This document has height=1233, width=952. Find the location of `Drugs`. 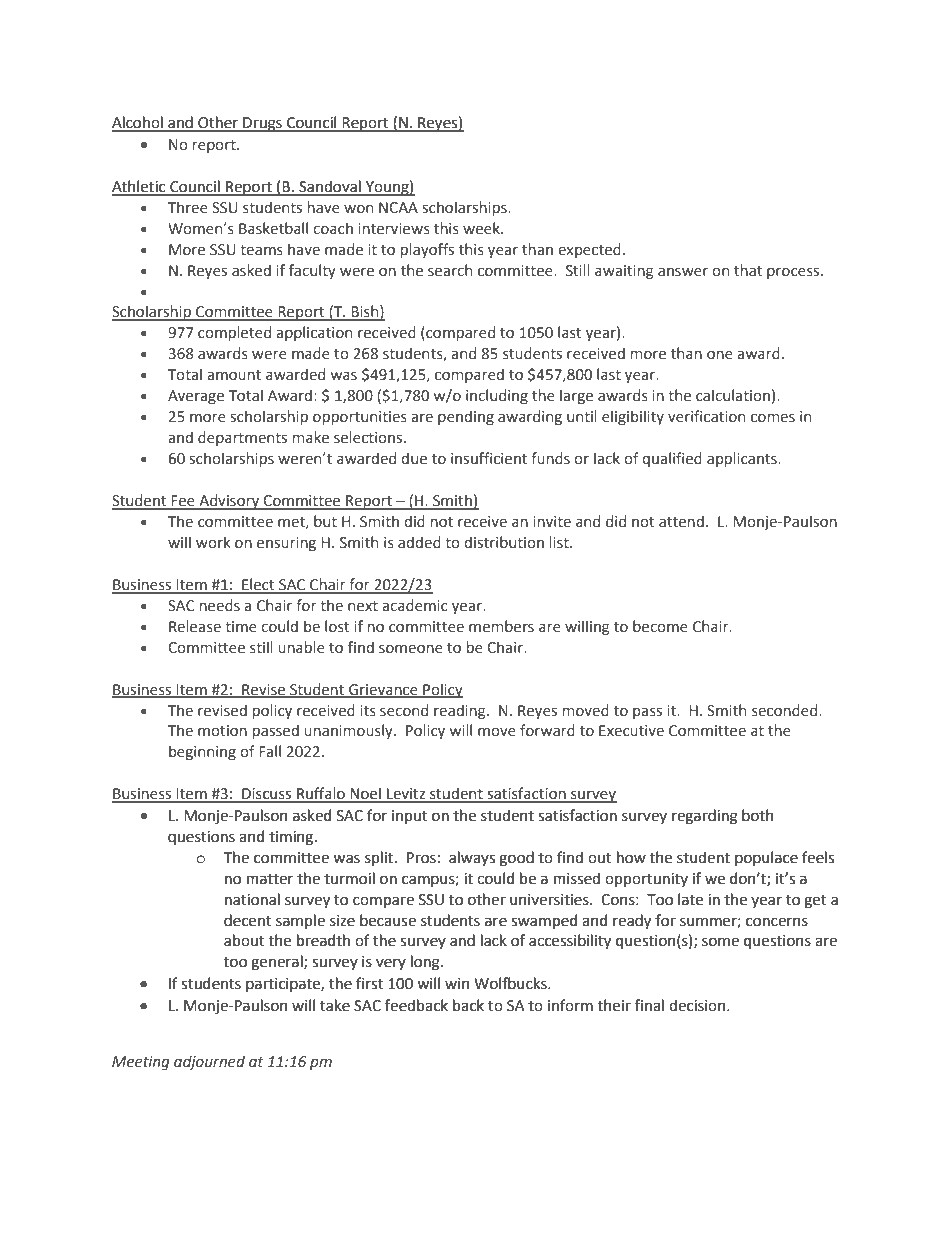

Drugs is located at coordinates (262, 124).
